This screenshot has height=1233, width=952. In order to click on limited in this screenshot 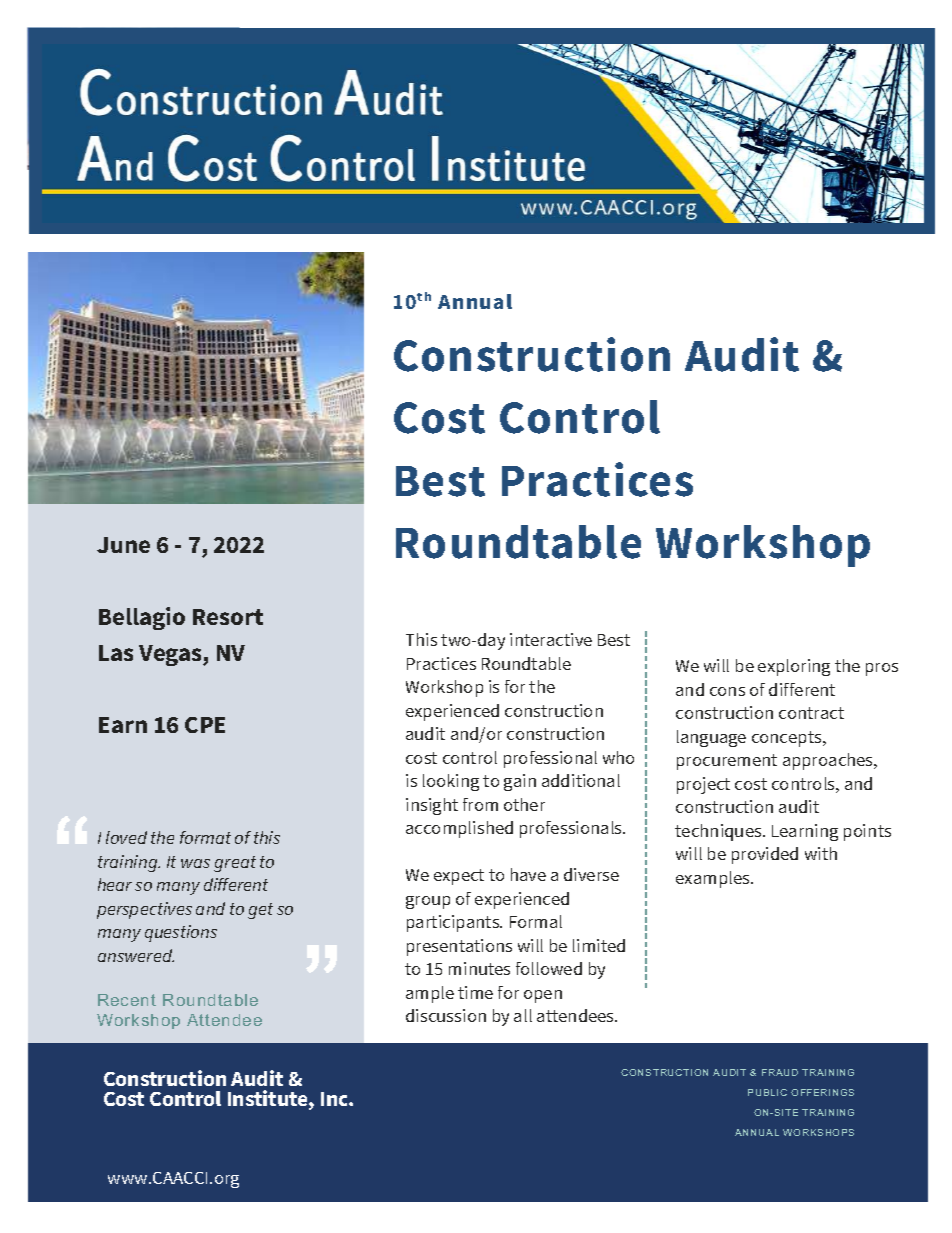, I will do `click(599, 945)`.
